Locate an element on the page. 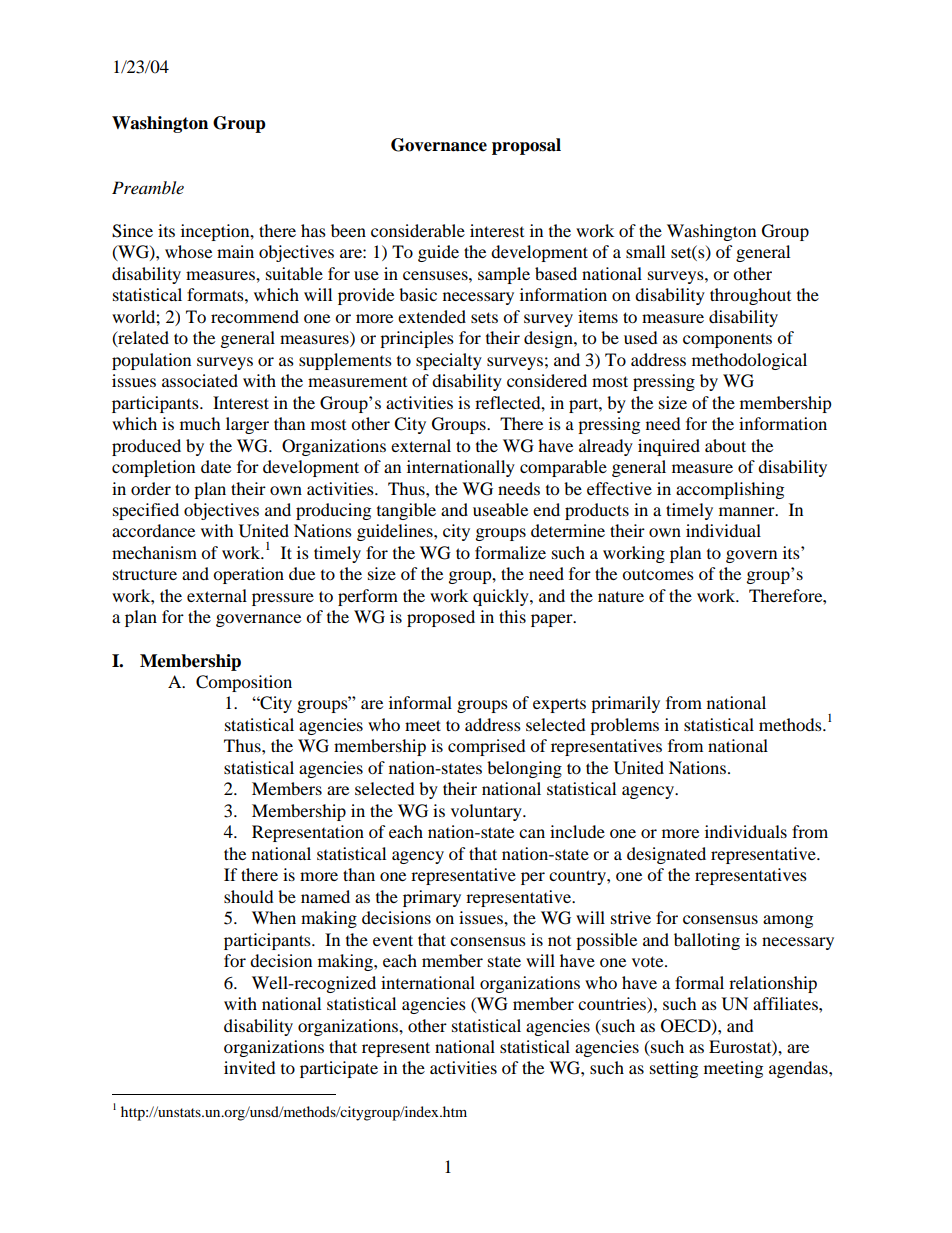  useable is located at coordinates (500, 509).
